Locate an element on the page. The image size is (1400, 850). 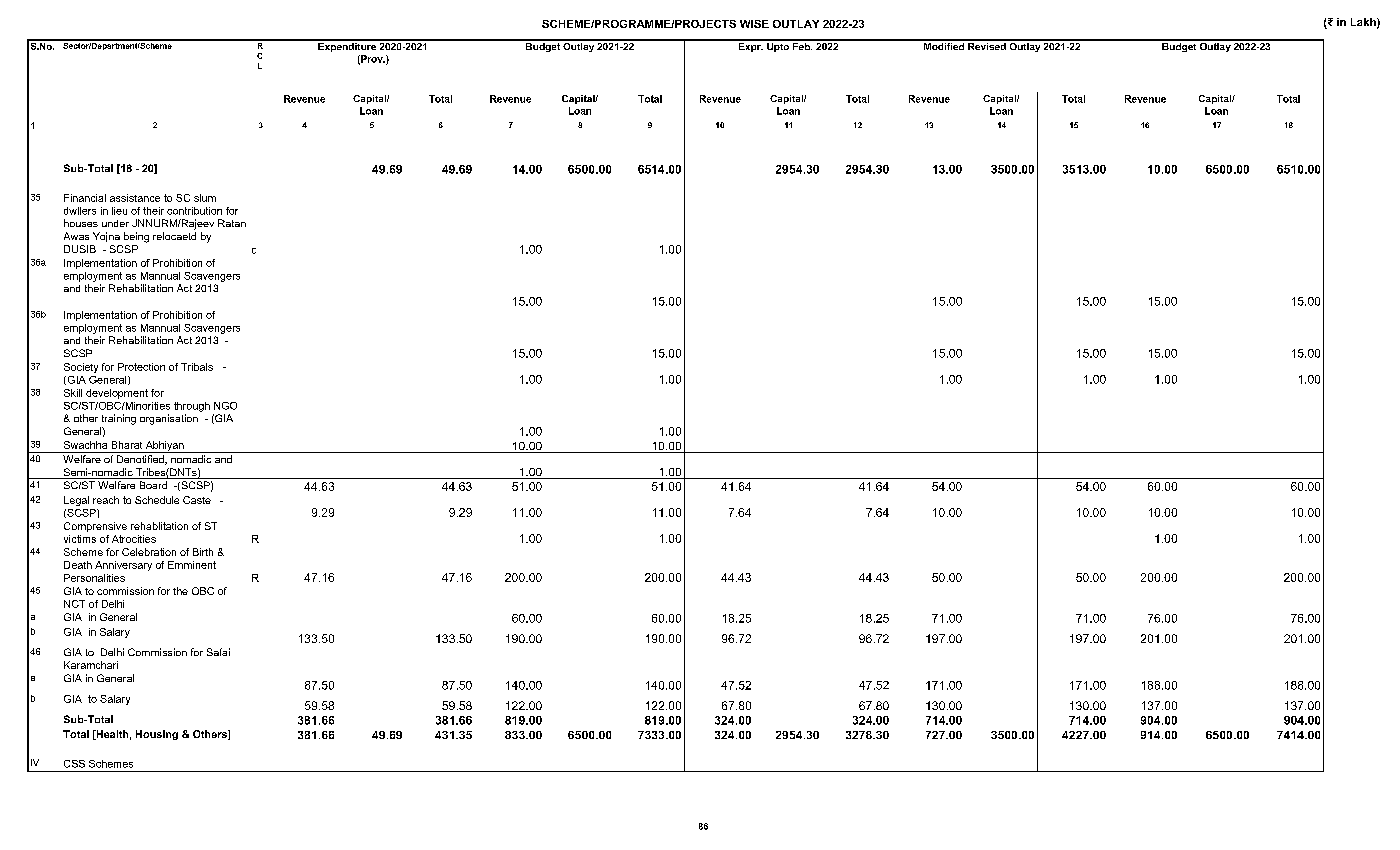
through is located at coordinates (192, 407).
